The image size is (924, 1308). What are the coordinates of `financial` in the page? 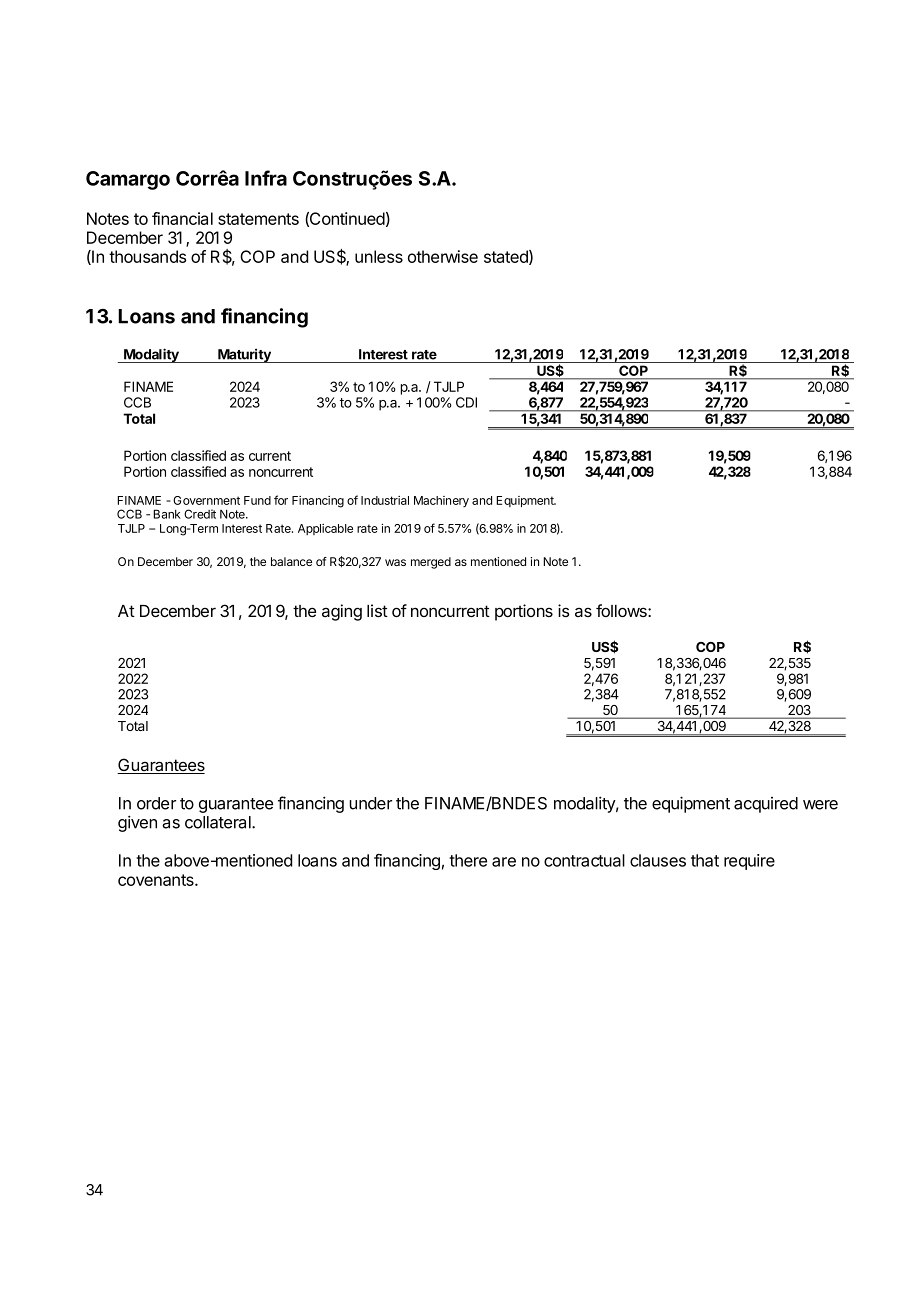 It's located at (182, 218).
